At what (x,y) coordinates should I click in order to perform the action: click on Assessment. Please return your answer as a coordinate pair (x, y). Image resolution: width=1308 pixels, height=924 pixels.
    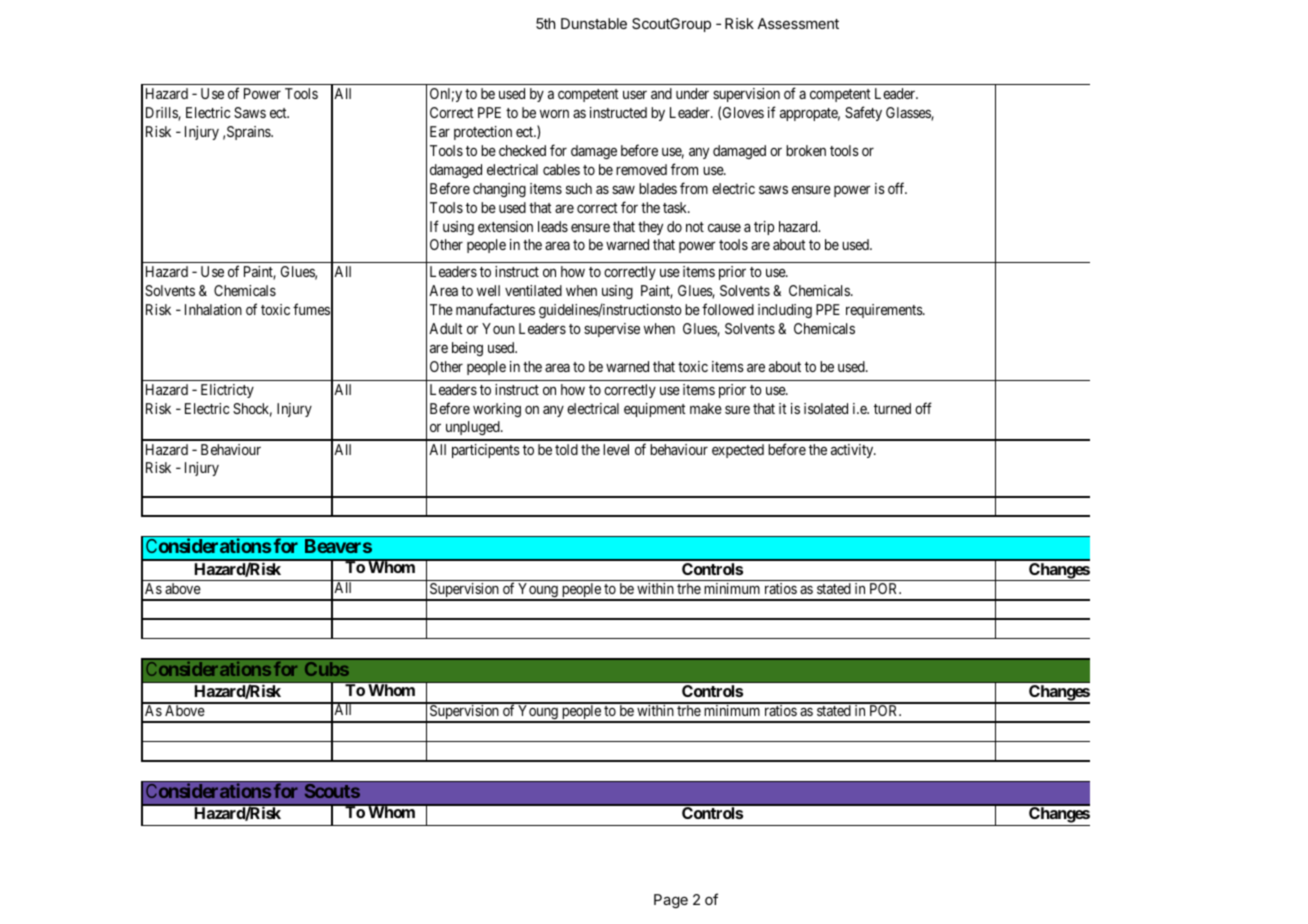
    Looking at the image, I should click on (798, 23).
